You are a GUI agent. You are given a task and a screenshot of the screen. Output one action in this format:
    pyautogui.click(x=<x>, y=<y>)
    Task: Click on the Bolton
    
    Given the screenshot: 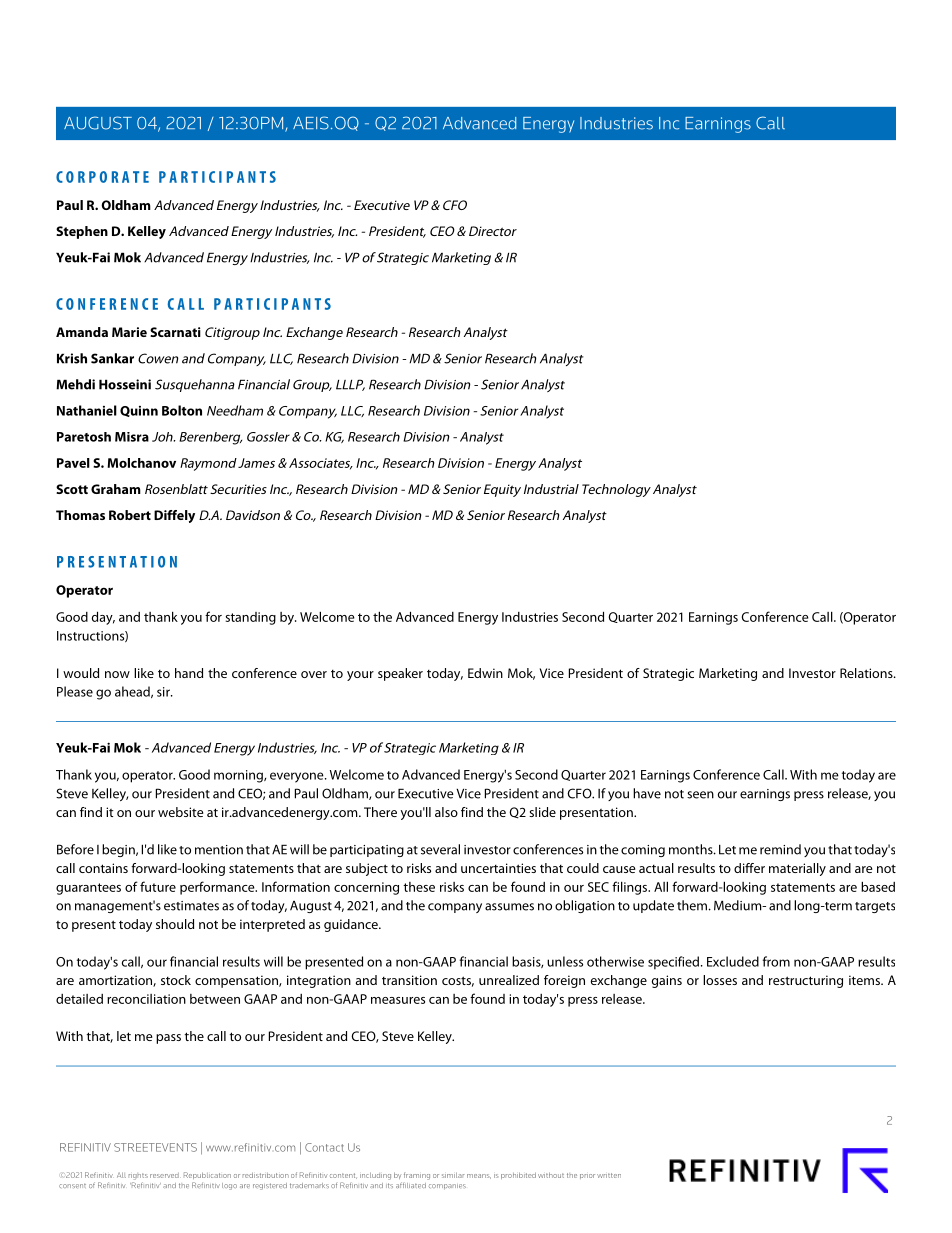 What is the action you would take?
    pyautogui.click(x=182, y=410)
